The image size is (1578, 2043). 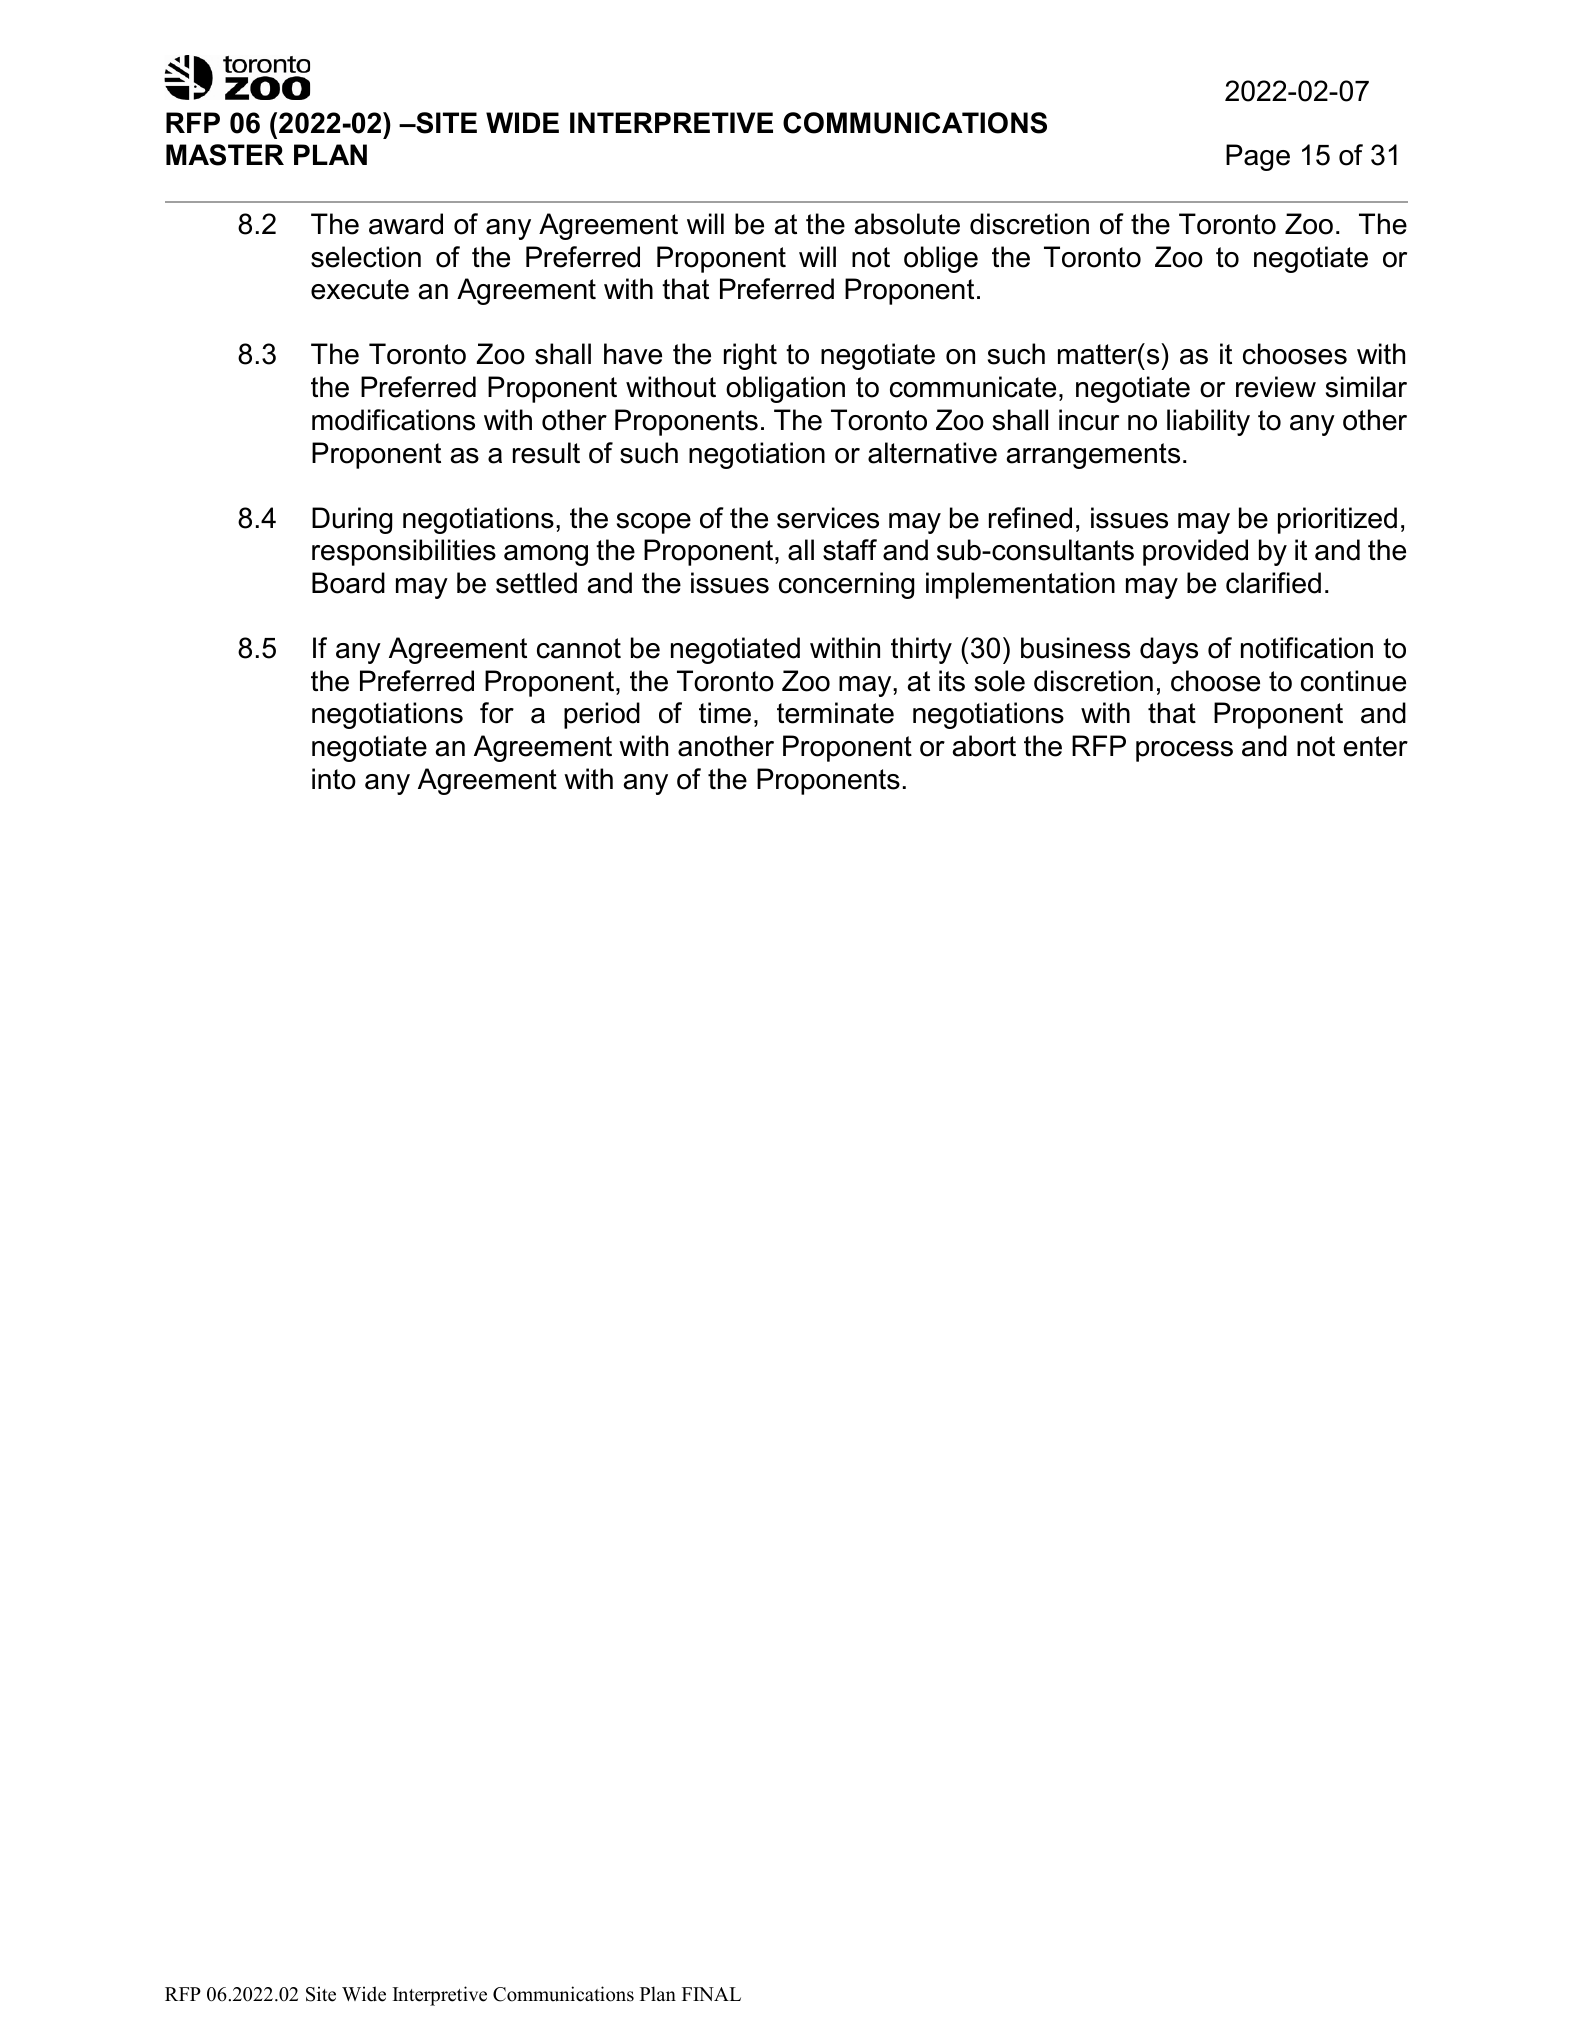 What do you see at coordinates (907, 224) in the page?
I see `absolute` at bounding box center [907, 224].
